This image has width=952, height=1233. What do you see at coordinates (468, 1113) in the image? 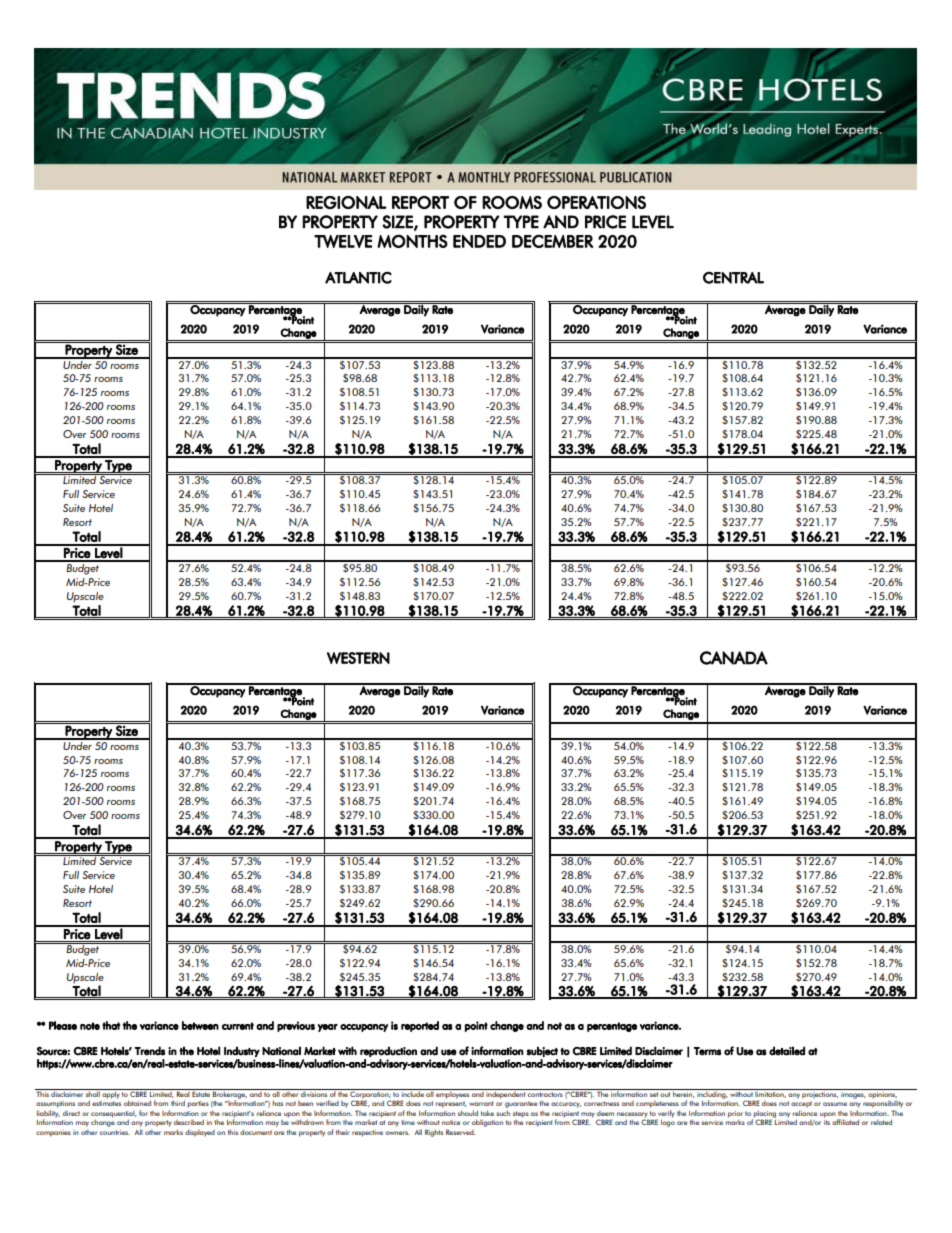
I see `should` at bounding box center [468, 1113].
